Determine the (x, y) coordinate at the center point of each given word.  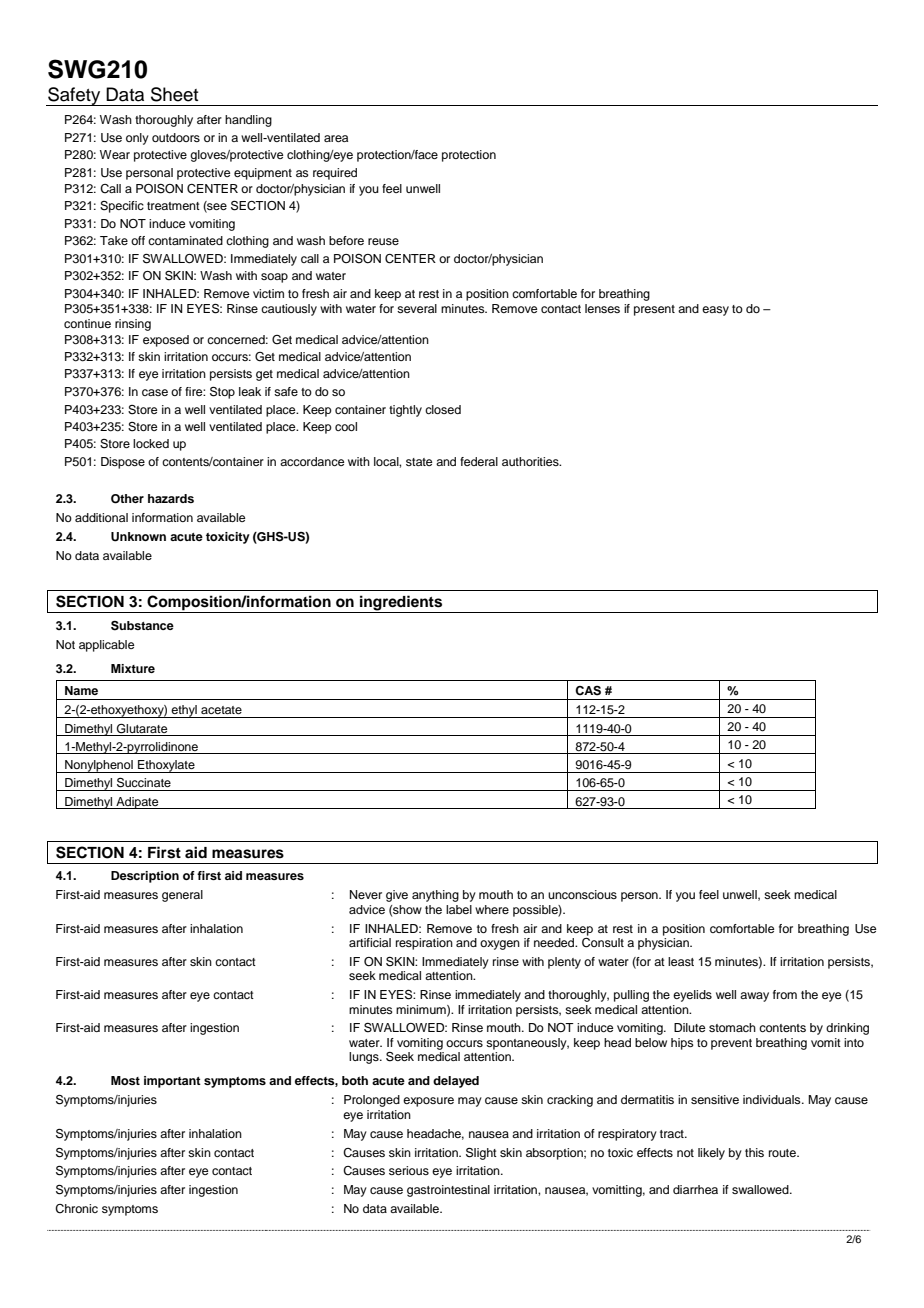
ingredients (401, 604)
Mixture (133, 668)
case (155, 392)
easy (715, 311)
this (754, 1152)
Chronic (76, 1209)
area (336, 138)
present (654, 310)
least (681, 961)
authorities (531, 461)
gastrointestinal (448, 1191)
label (459, 909)
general (182, 896)
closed (443, 409)
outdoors (176, 137)
